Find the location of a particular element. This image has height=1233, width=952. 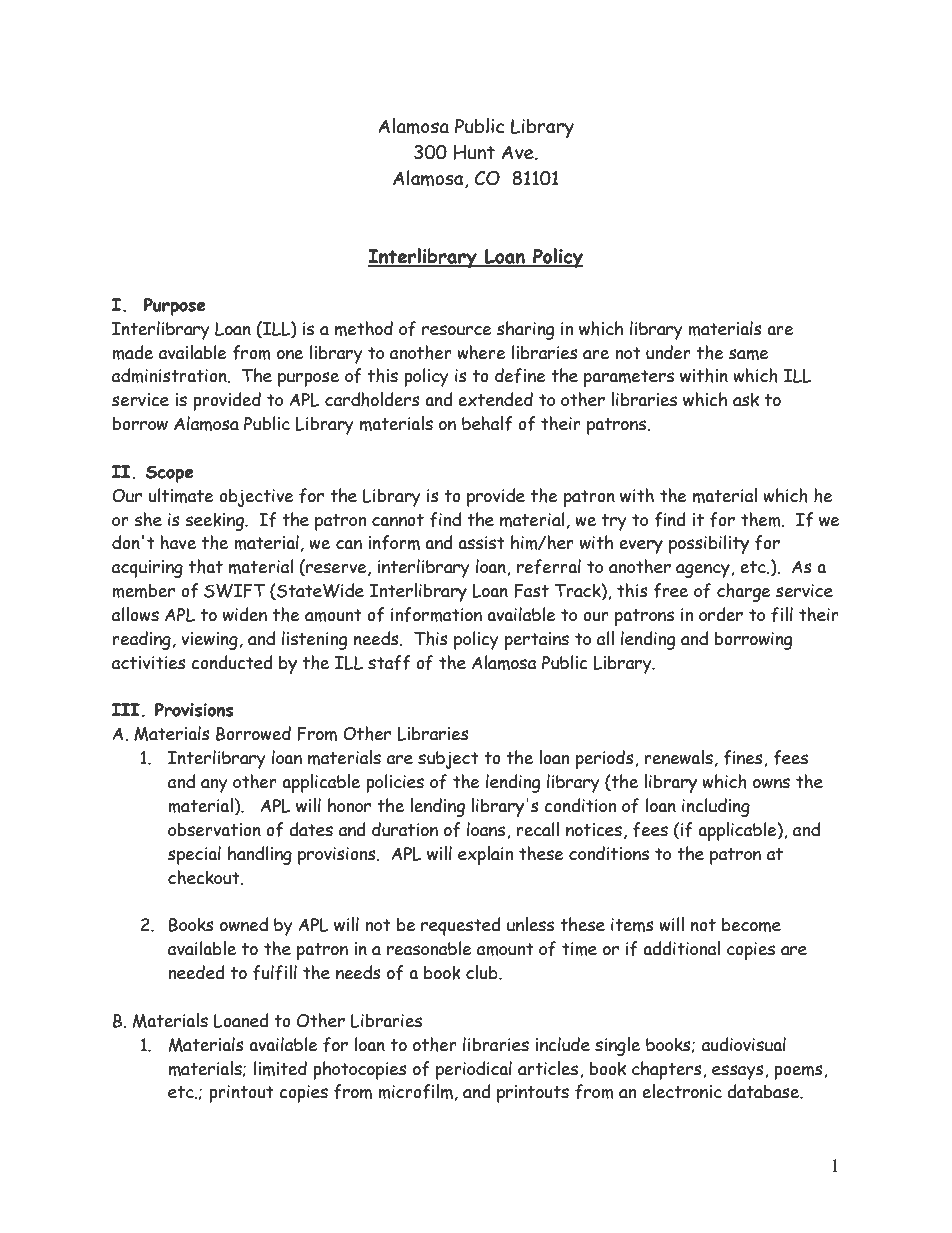

same is located at coordinates (749, 354).
